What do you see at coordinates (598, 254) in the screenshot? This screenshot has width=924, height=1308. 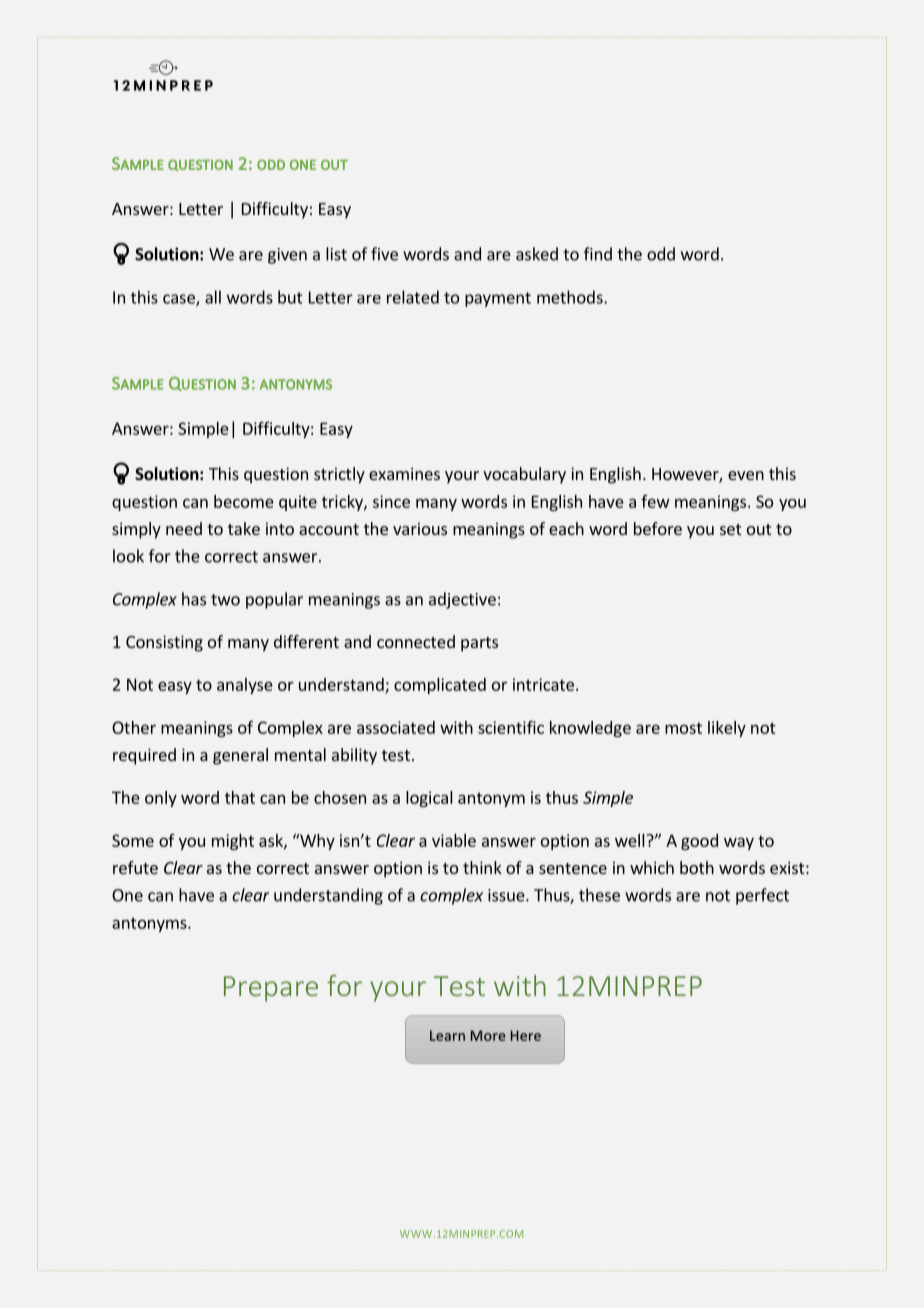 I see `find` at bounding box center [598, 254].
